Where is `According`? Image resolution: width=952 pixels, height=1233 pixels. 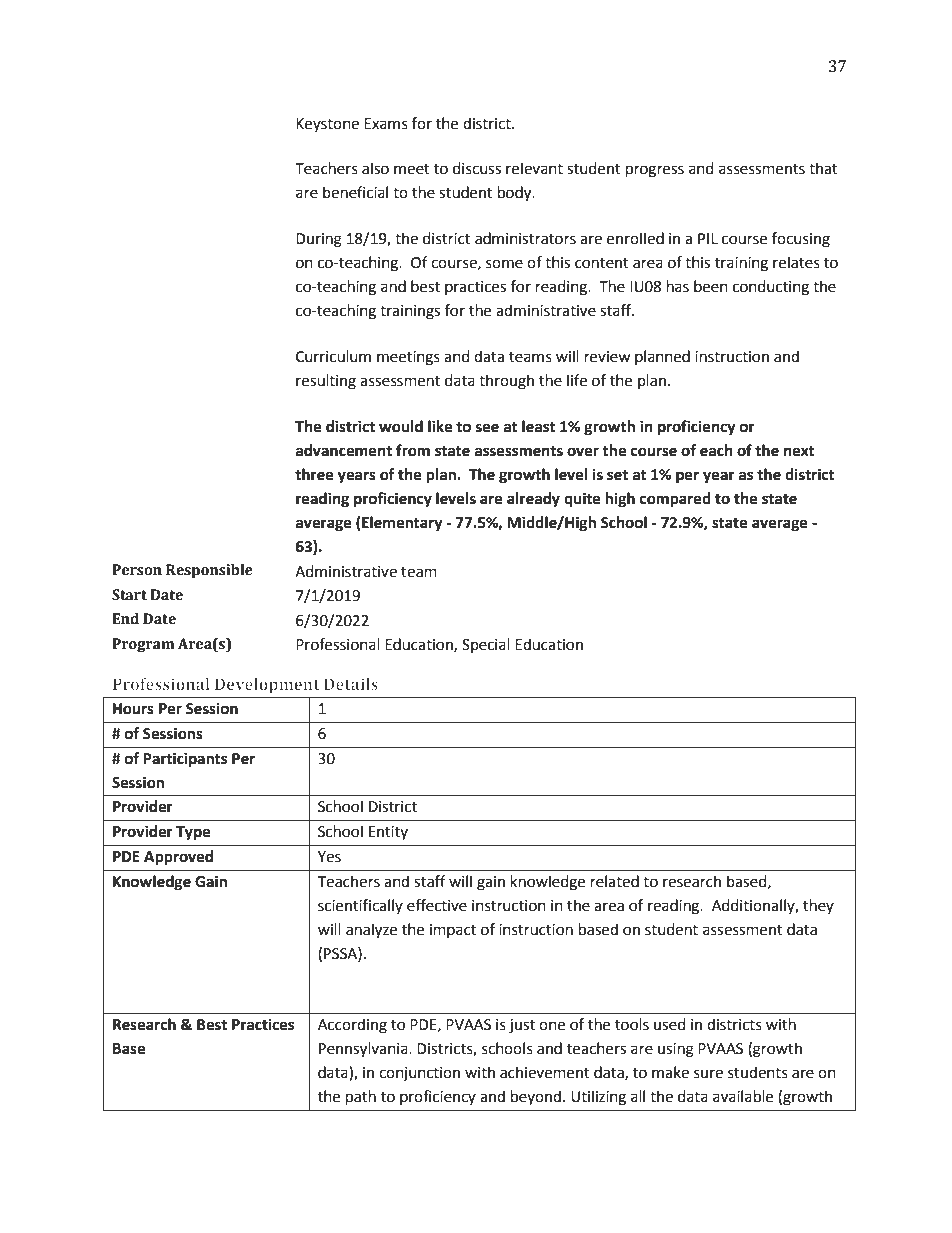
According is located at coordinates (352, 1026).
